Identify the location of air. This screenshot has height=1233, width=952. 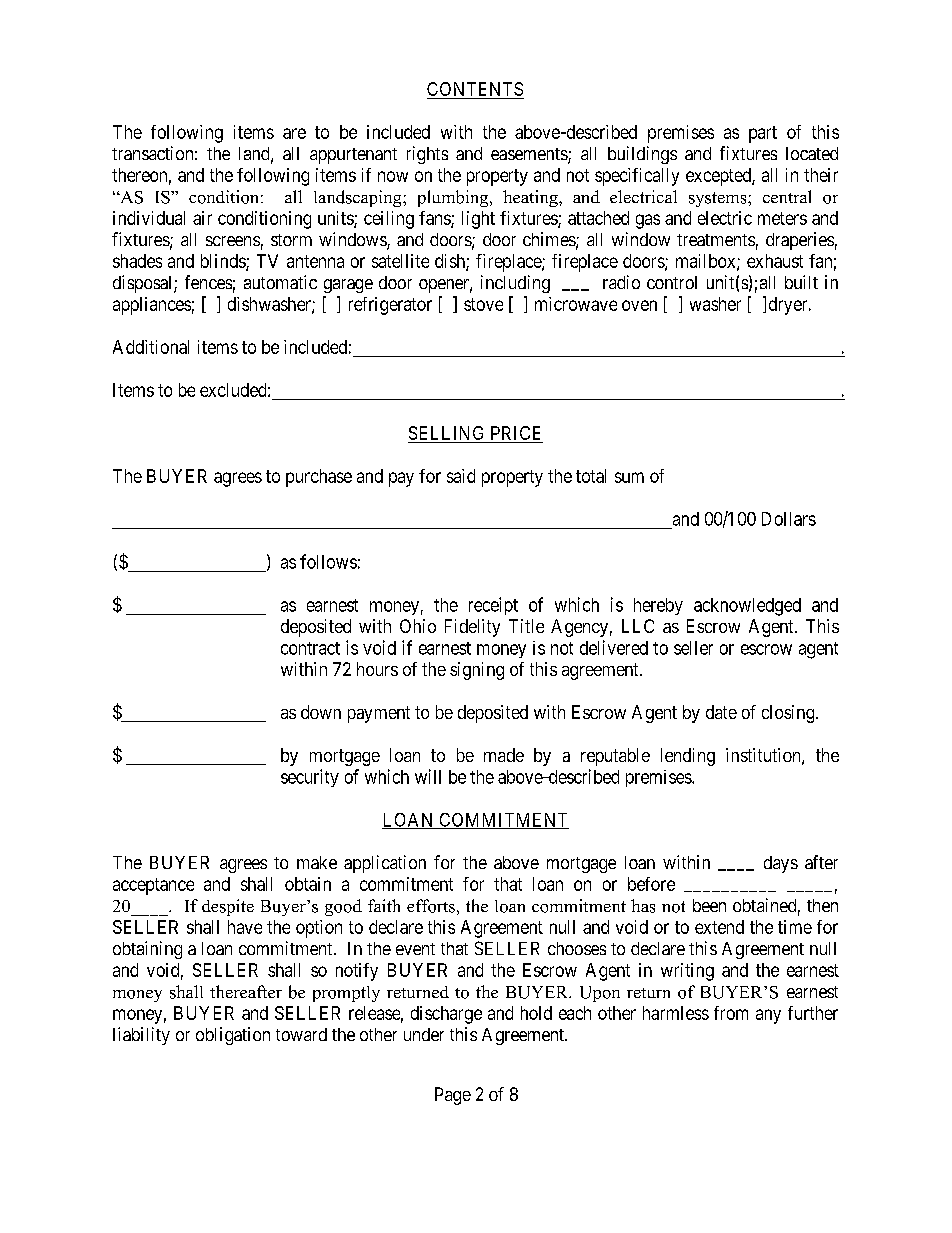
(202, 218).
